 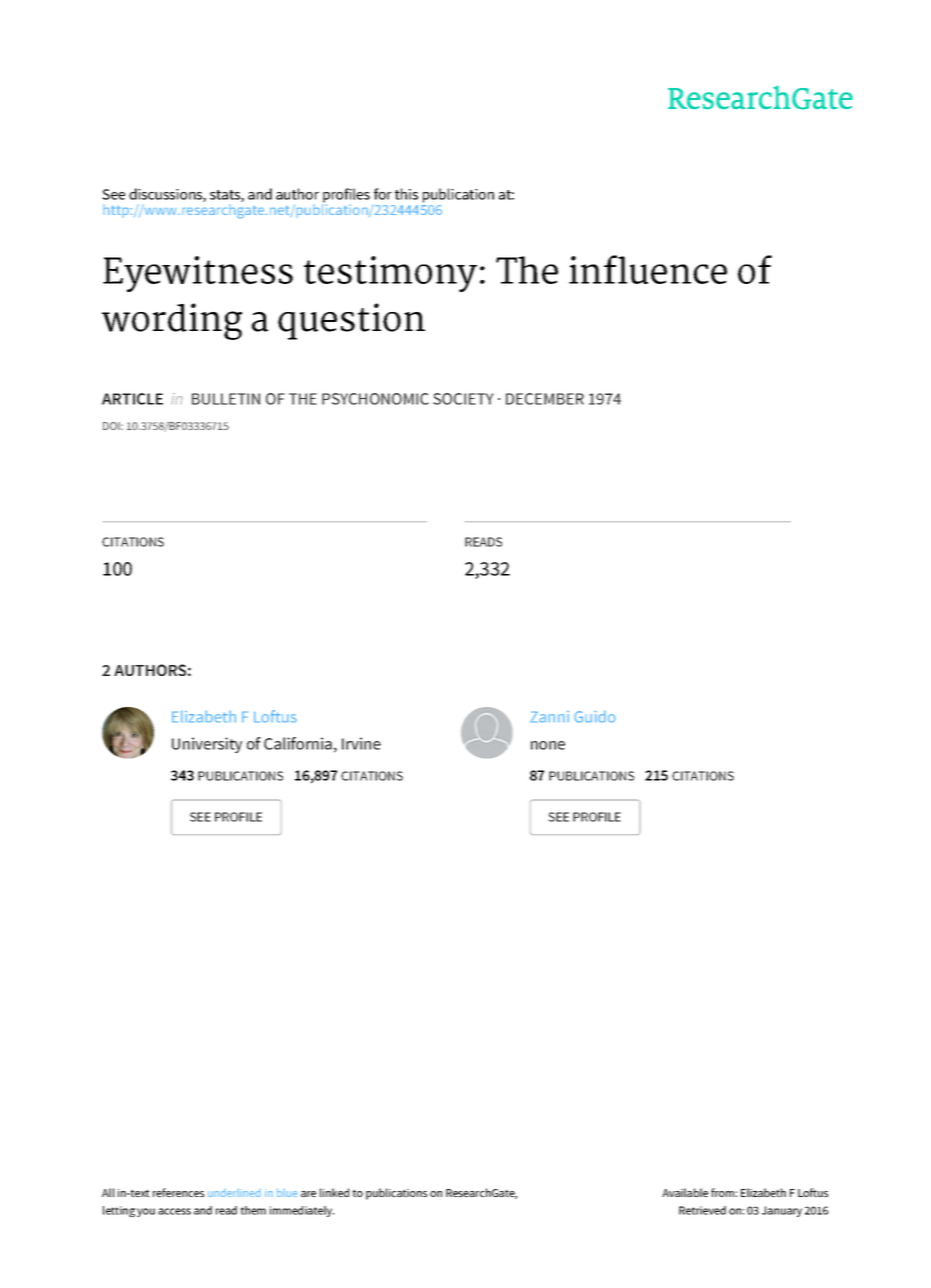 I want to click on Available, so click(x=685, y=1192).
